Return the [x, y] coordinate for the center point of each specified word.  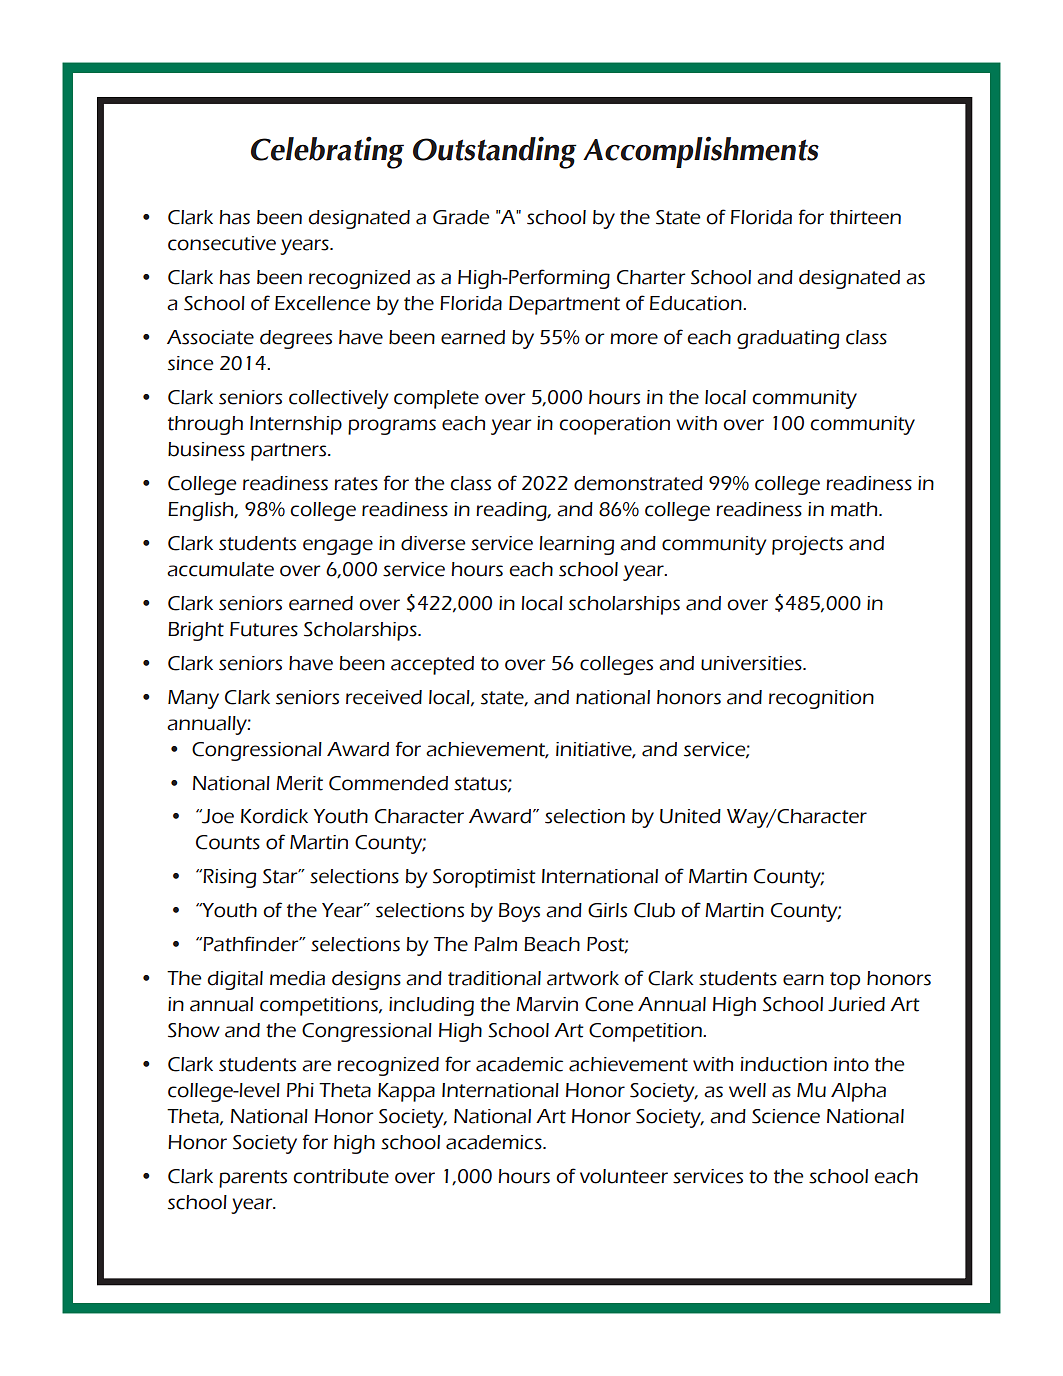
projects [807, 545]
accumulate [220, 569]
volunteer [624, 1176]
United [690, 816]
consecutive [222, 243]
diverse [433, 543]
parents [253, 1179]
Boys [519, 912]
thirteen [865, 217]
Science [786, 1116]
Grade [461, 217]
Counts [228, 842]
